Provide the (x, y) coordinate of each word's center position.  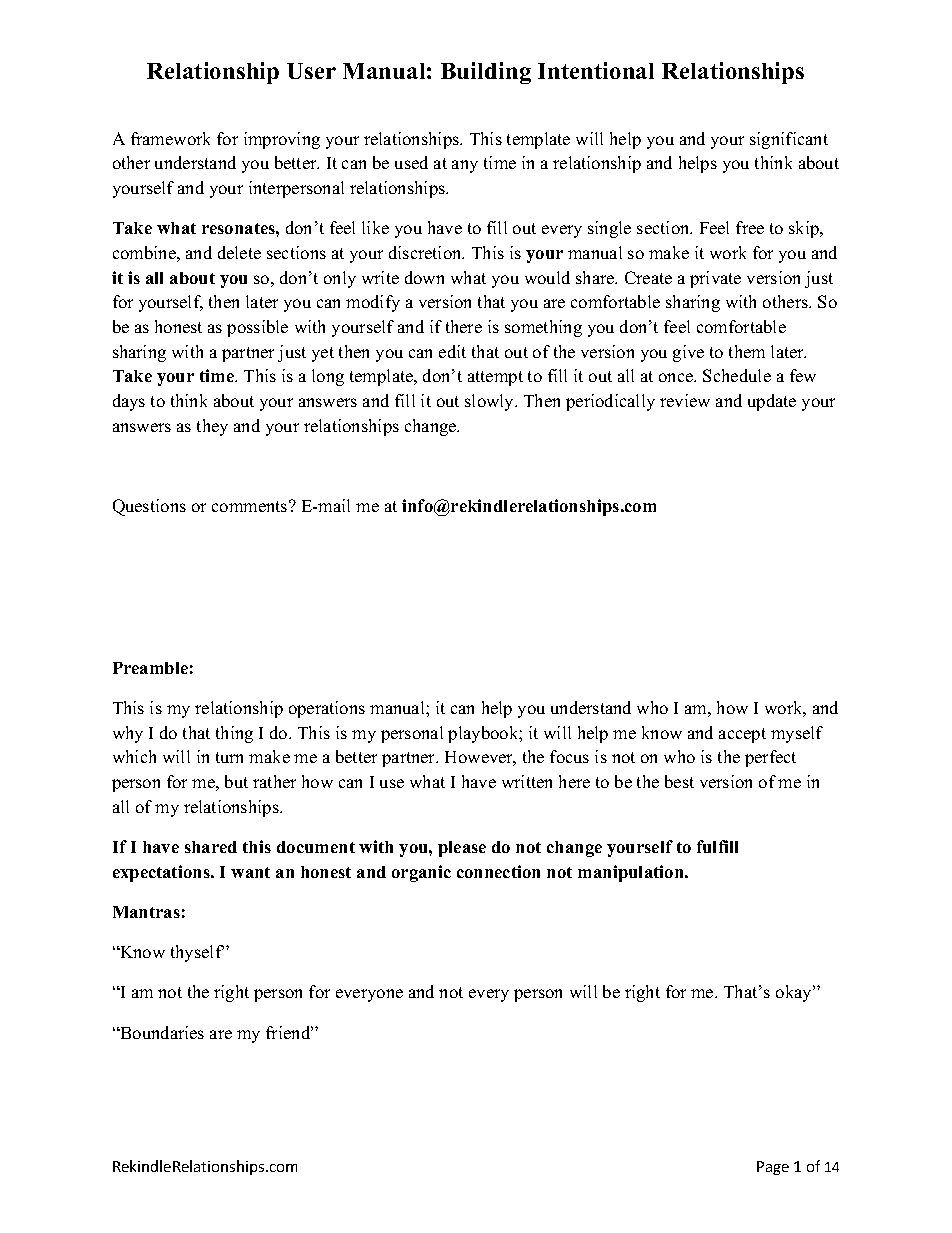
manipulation (632, 873)
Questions (149, 507)
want (250, 872)
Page (773, 1168)
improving (282, 140)
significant (789, 140)
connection (498, 871)
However (480, 758)
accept (742, 735)
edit (452, 351)
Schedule (737, 375)
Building (486, 73)
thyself (197, 953)
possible (257, 328)
